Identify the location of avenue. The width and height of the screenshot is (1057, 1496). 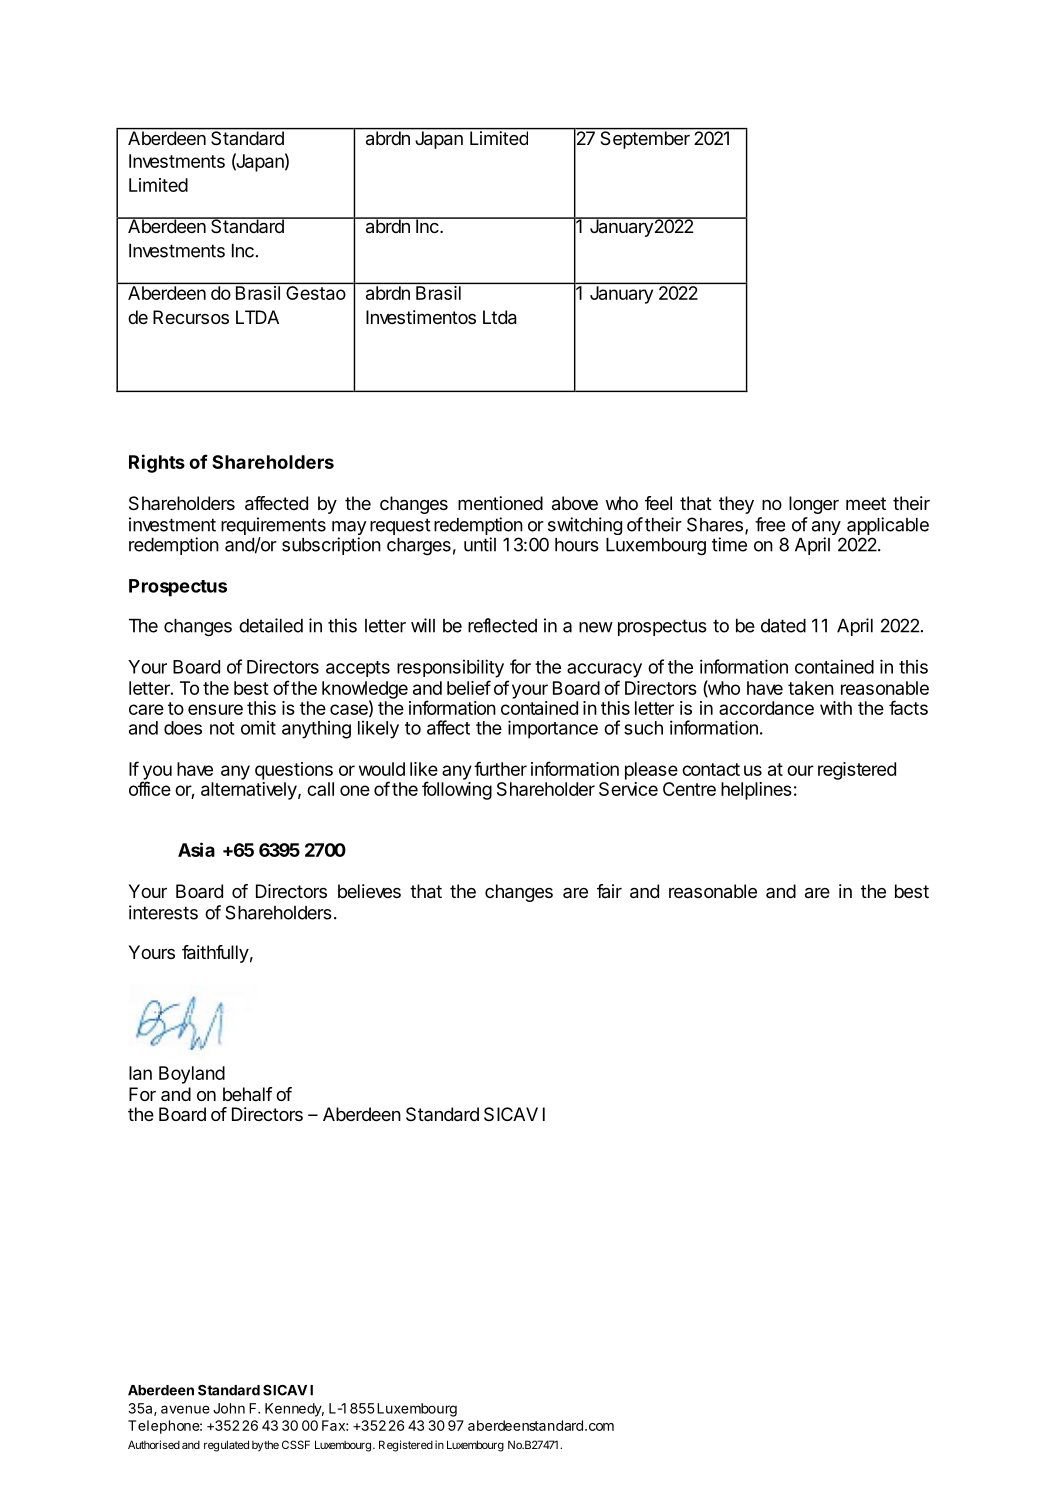
(185, 1409).
